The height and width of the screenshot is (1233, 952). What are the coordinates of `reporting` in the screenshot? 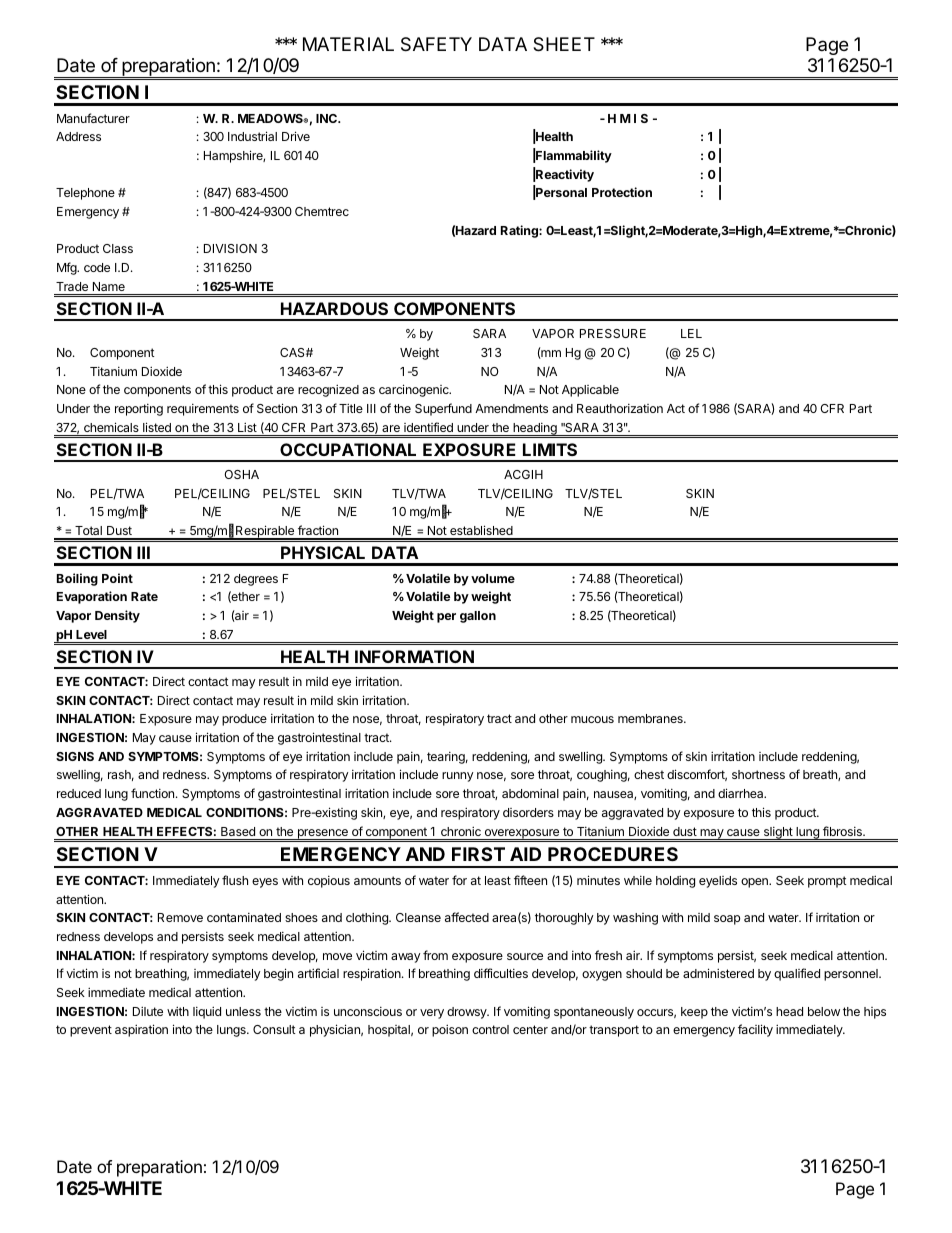 It's located at (139, 410).
